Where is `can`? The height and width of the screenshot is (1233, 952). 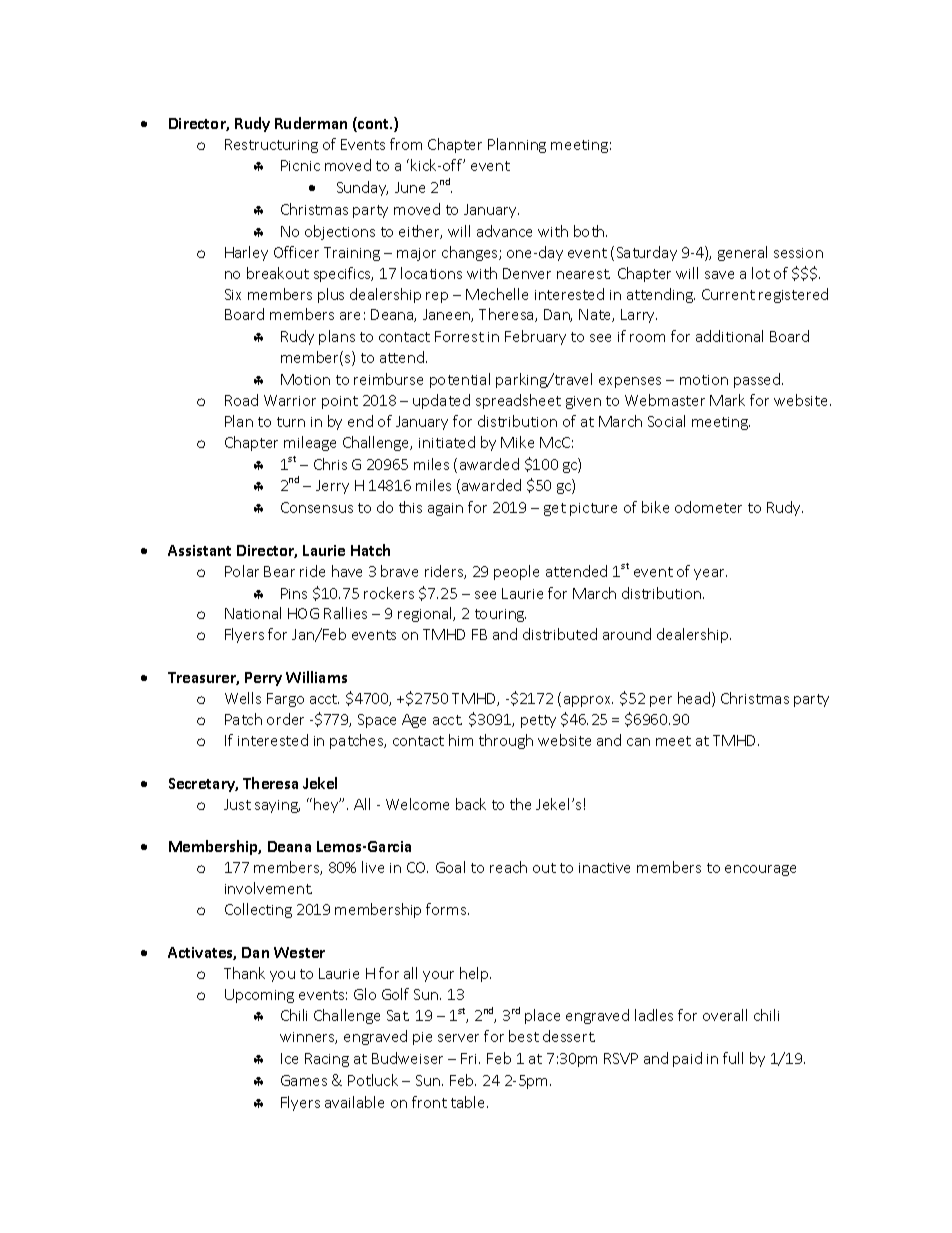
can is located at coordinates (638, 742).
